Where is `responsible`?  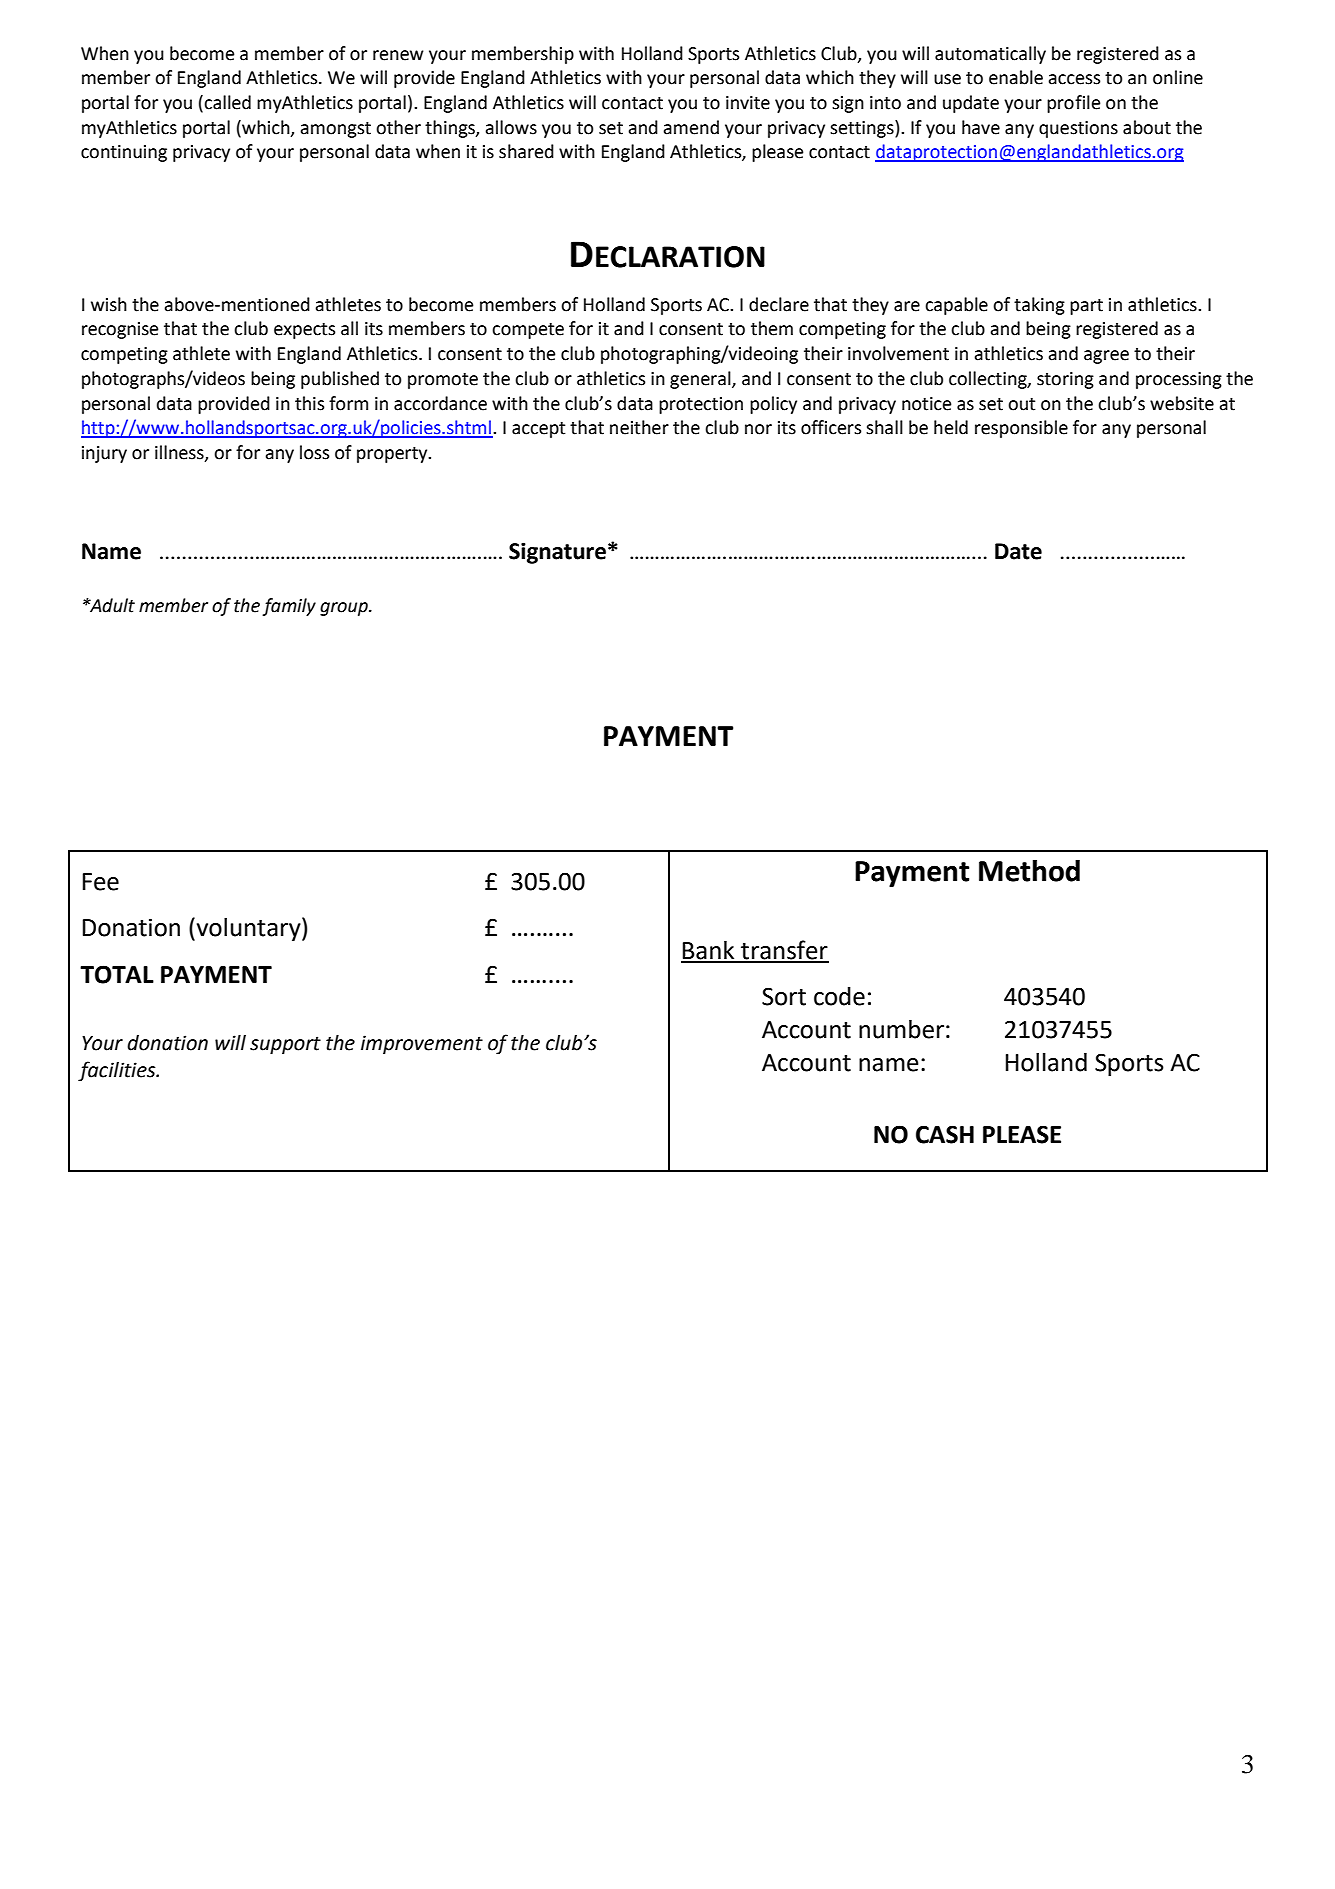 responsible is located at coordinates (1021, 429).
